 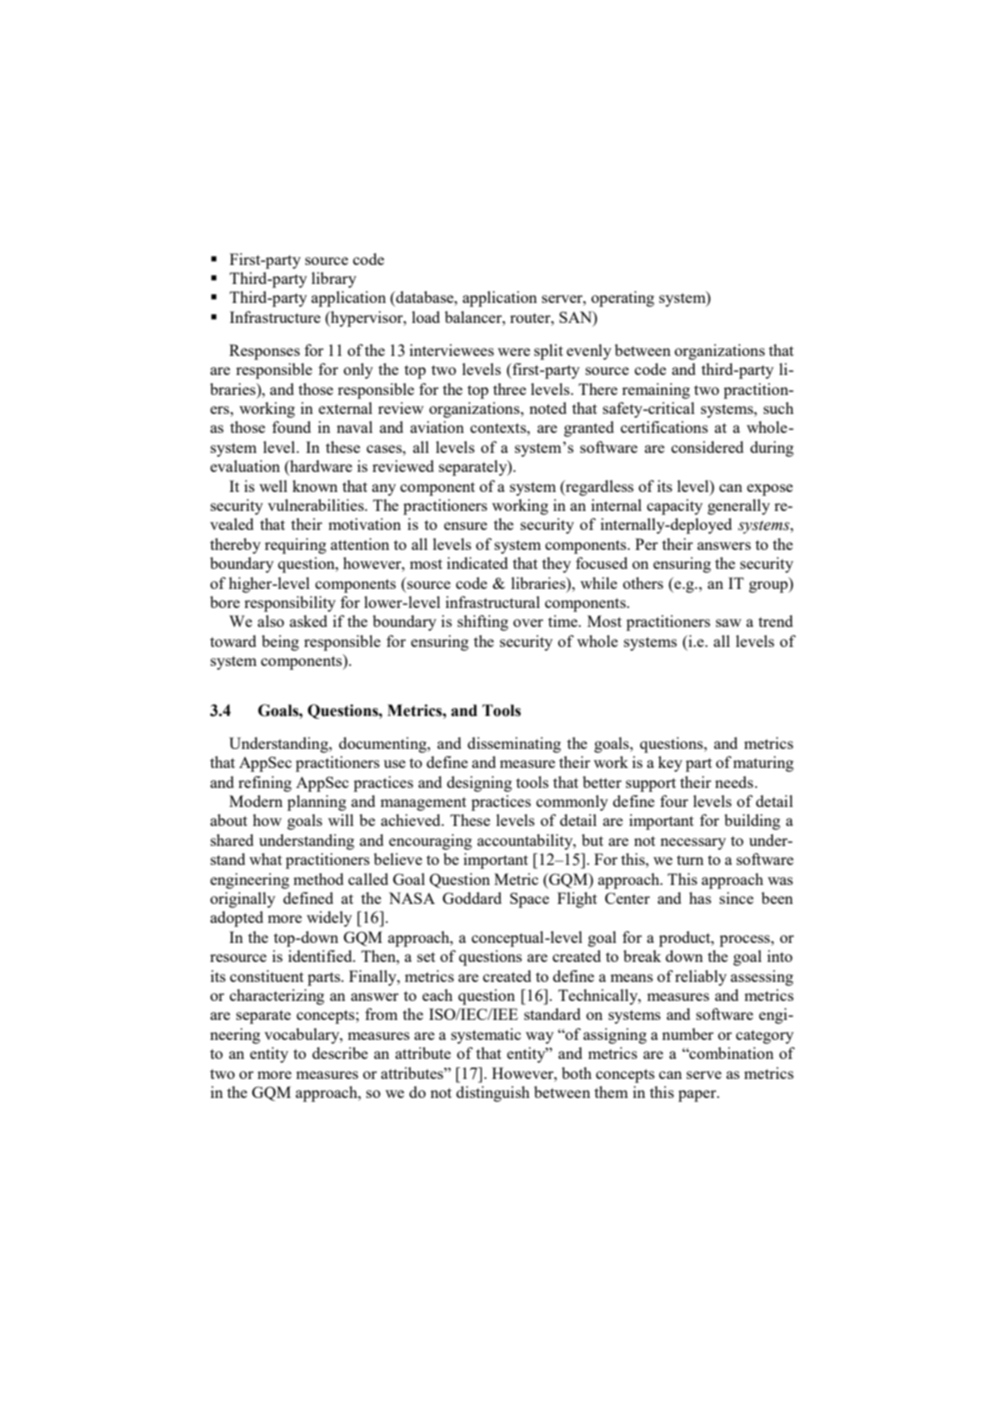 I want to click on operating, so click(x=622, y=299).
